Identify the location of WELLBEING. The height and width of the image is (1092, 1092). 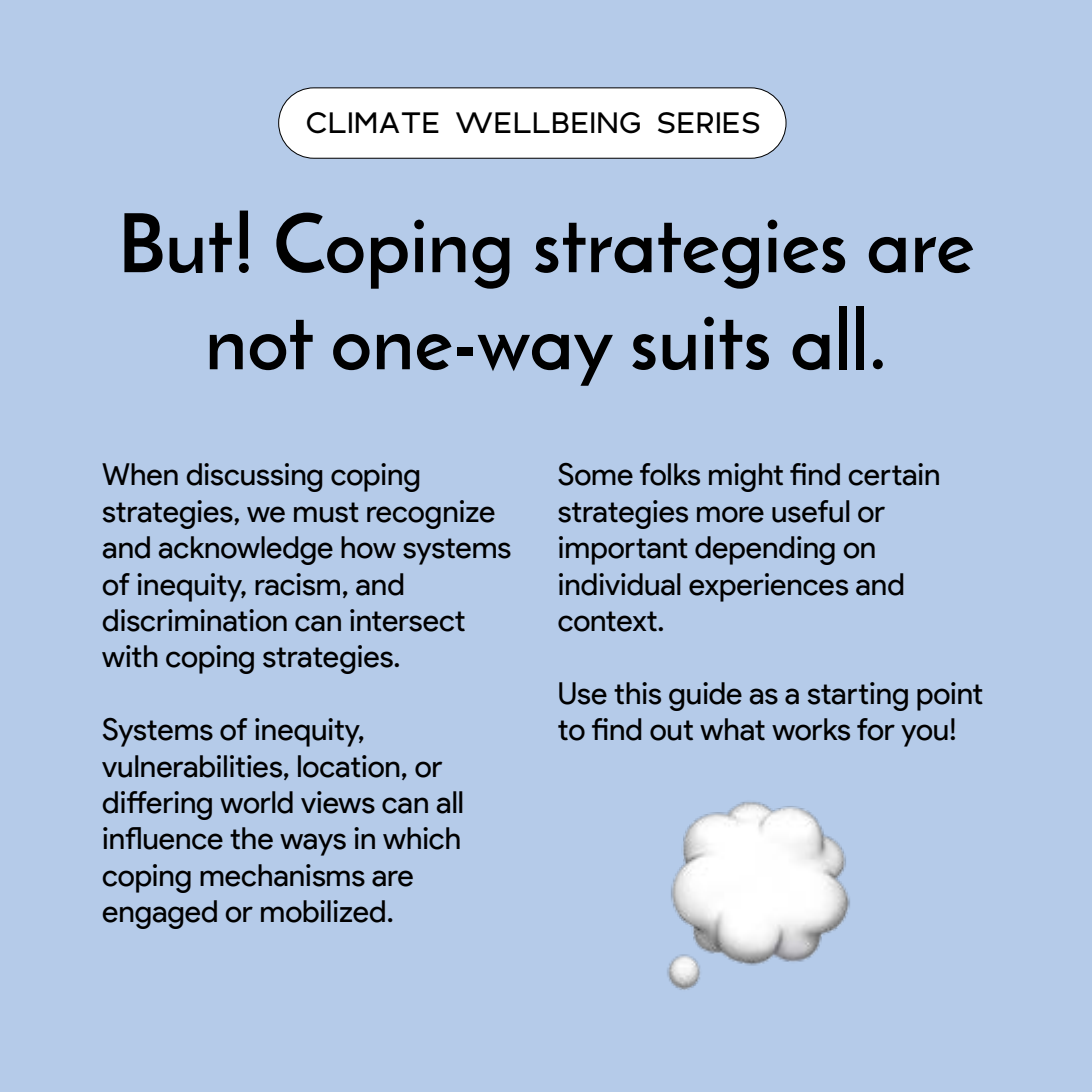
(548, 123).
